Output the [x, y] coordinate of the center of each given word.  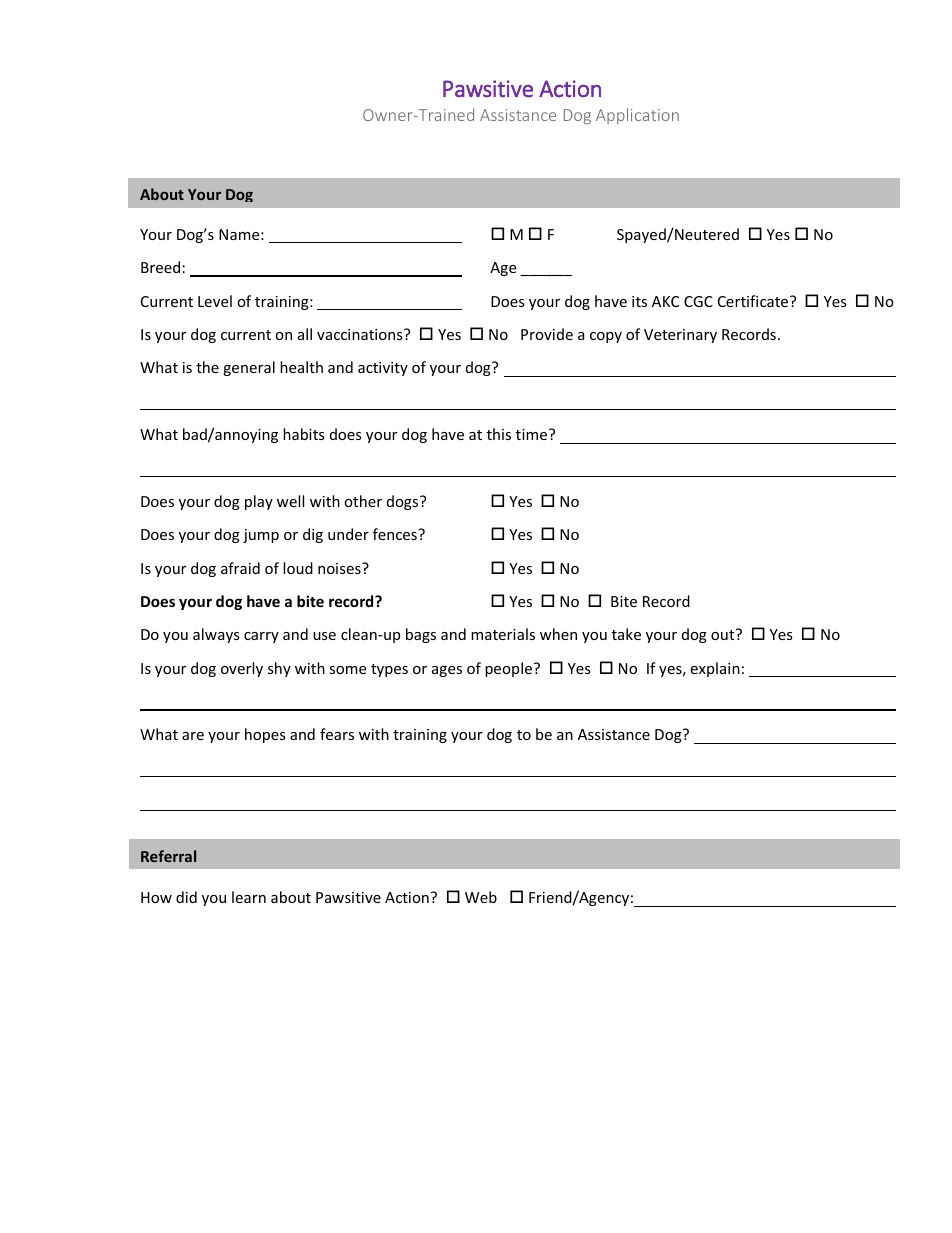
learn [249, 897]
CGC [698, 301]
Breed [160, 267]
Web [481, 897]
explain [715, 669]
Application [637, 116]
